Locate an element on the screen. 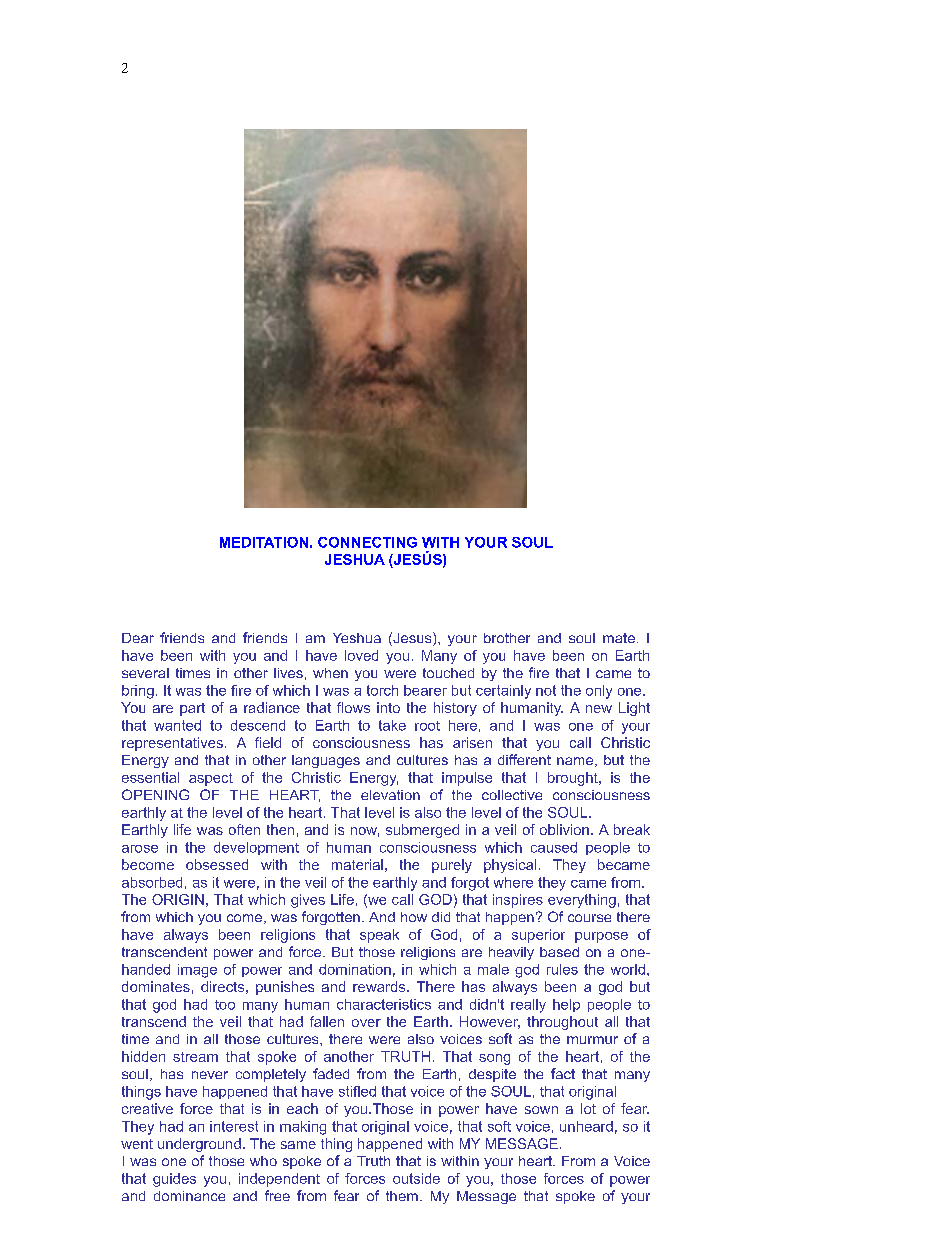 The width and height of the screenshot is (952, 1233). obsessed is located at coordinates (217, 864).
